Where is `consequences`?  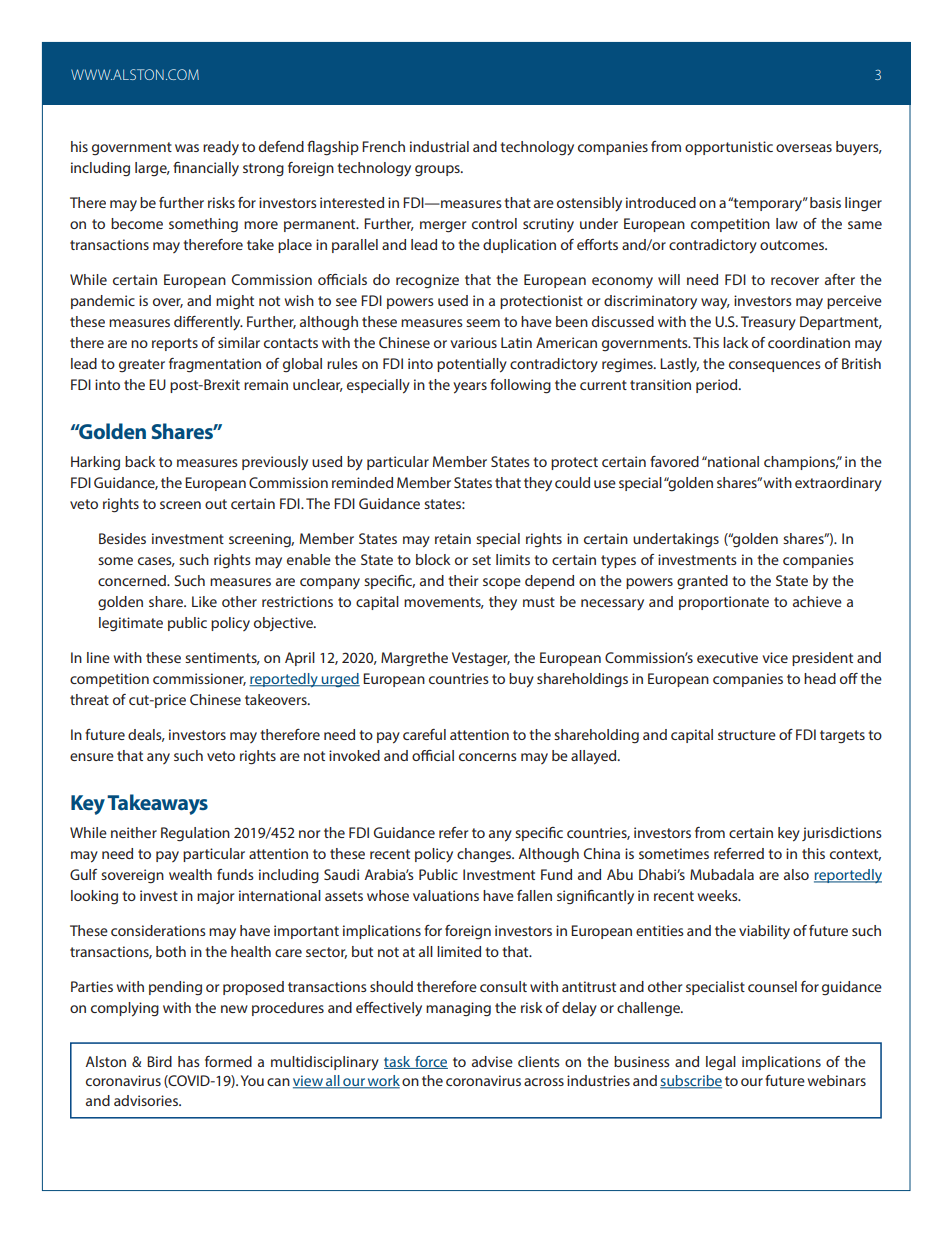
consequences is located at coordinates (775, 366).
